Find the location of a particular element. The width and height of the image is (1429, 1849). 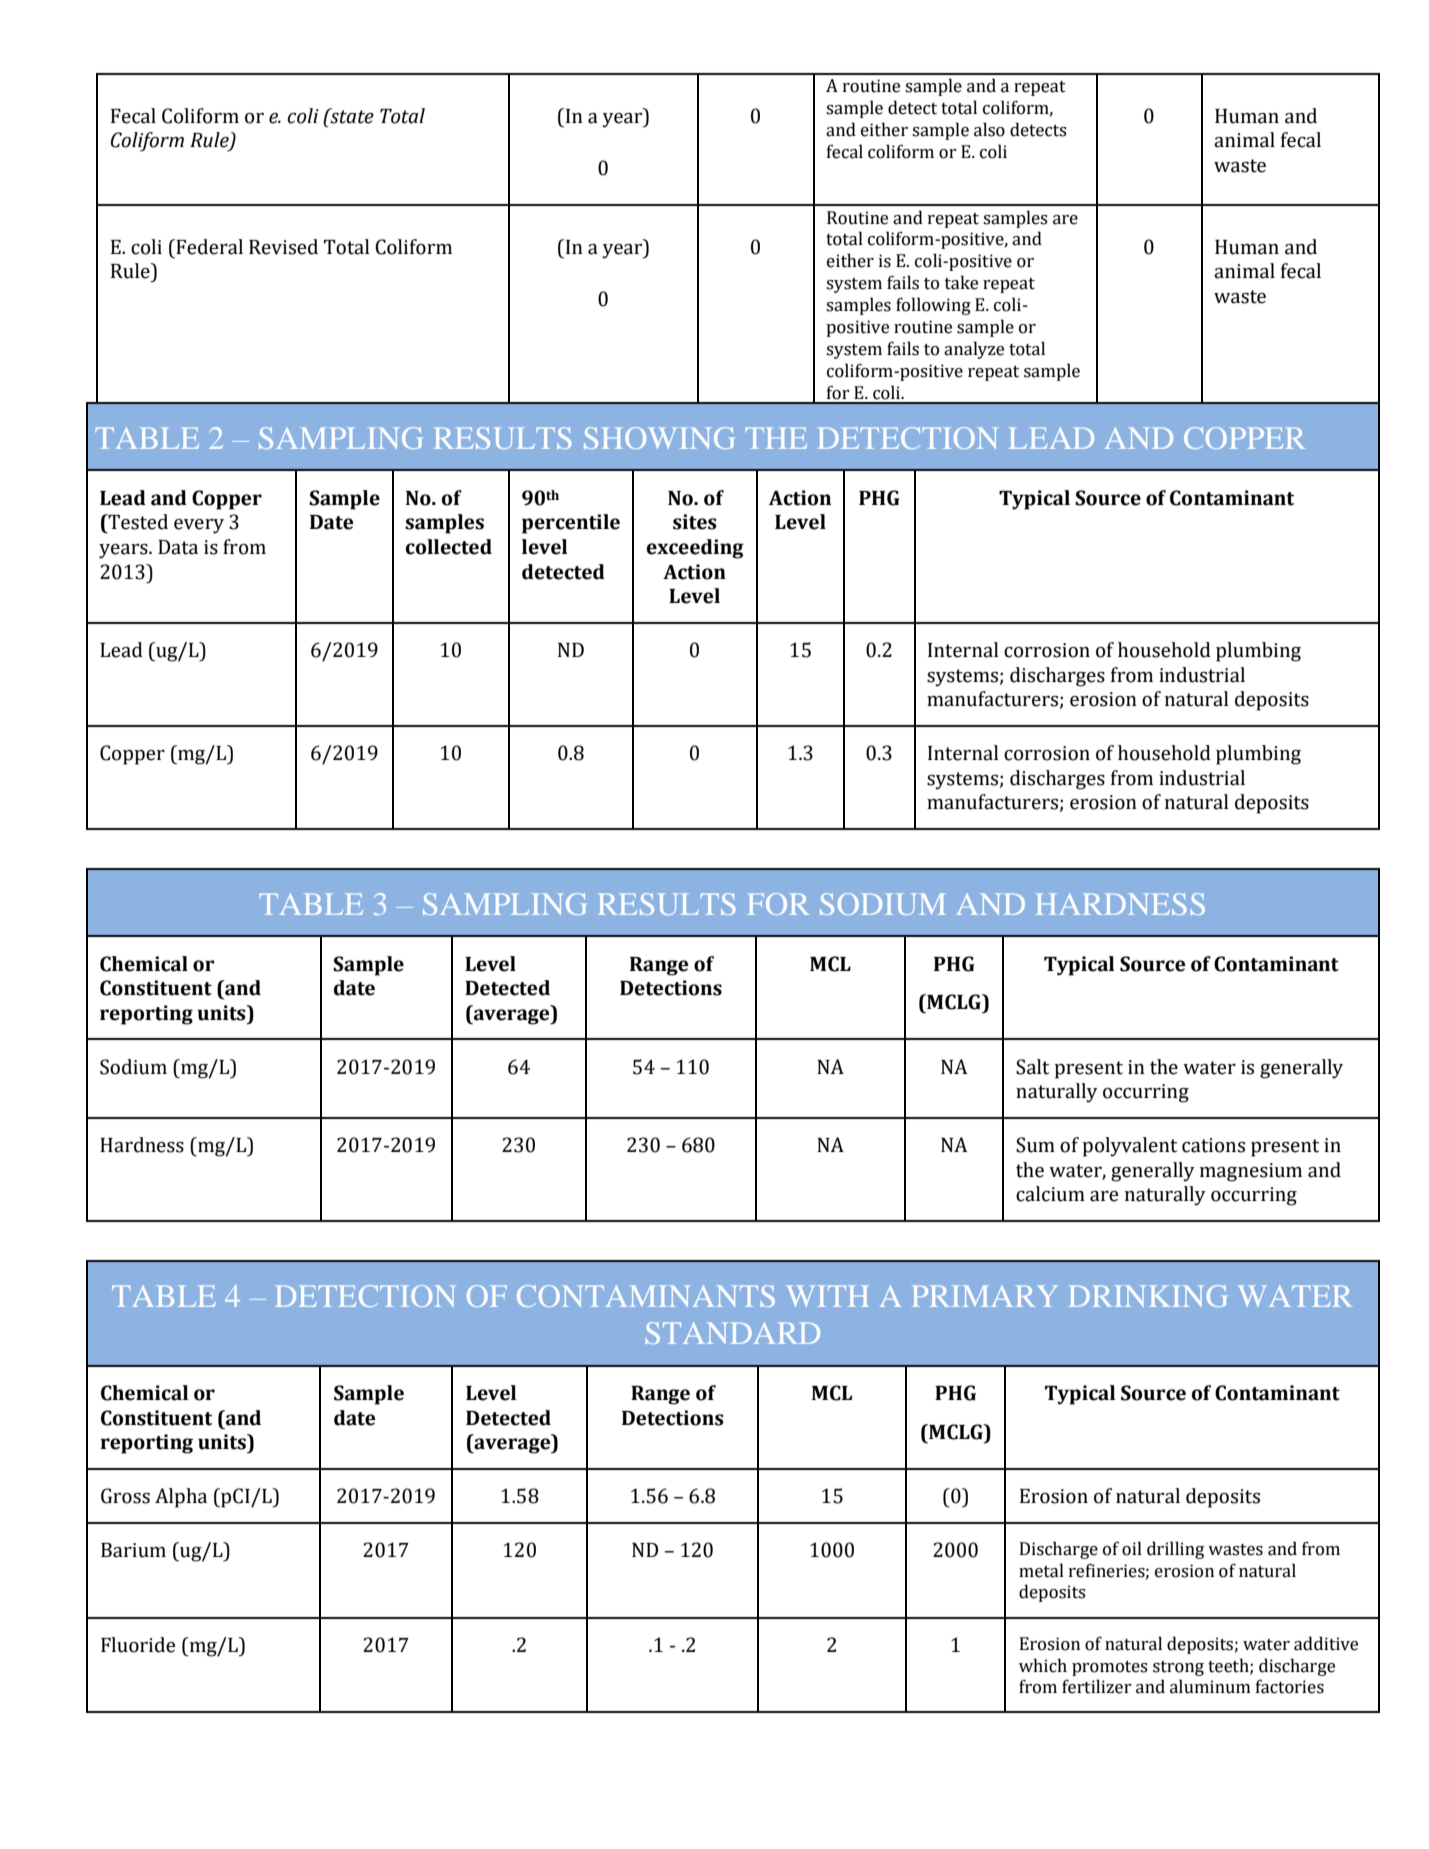

take is located at coordinates (961, 282).
